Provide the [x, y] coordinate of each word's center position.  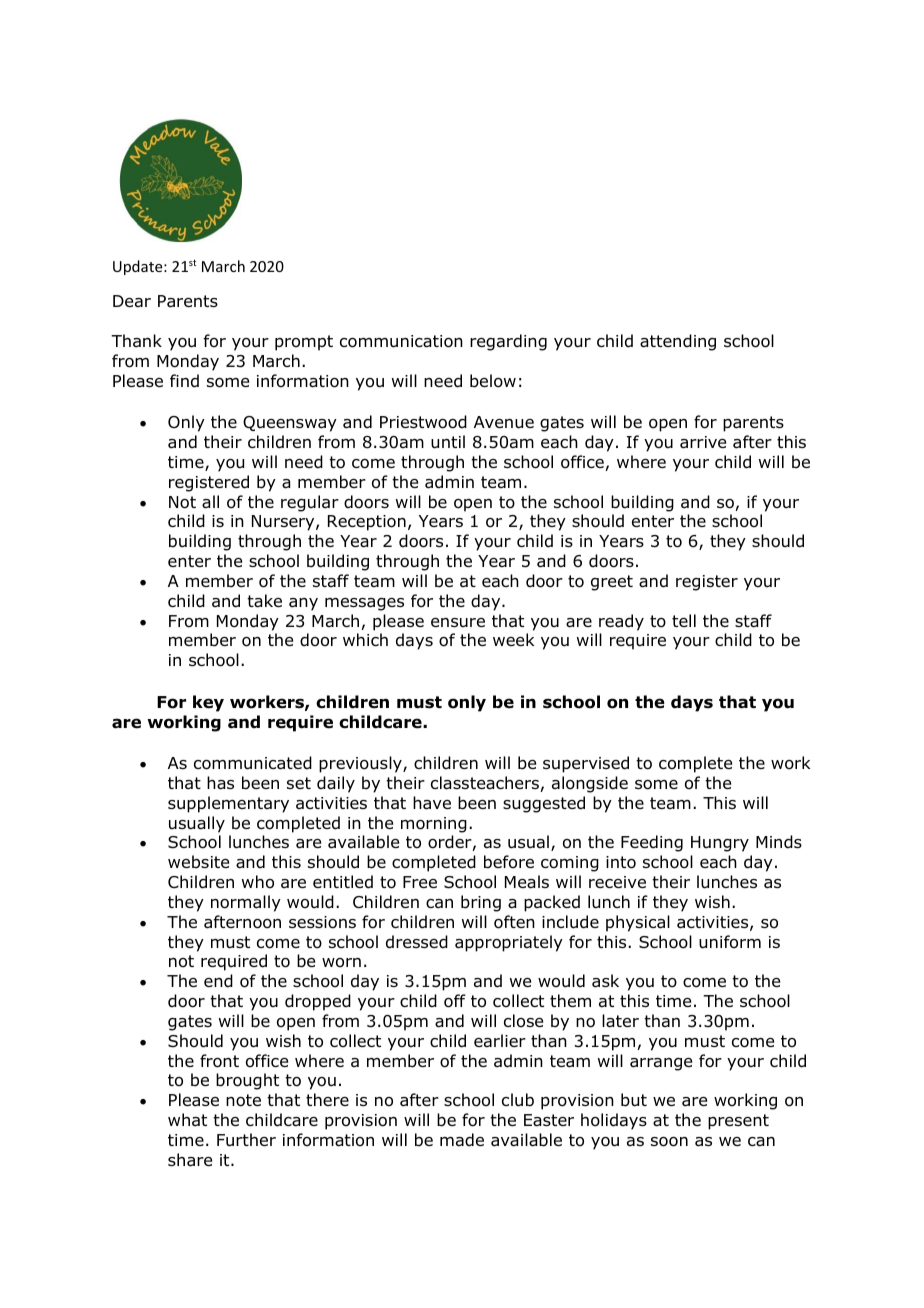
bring [481, 903]
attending [678, 342]
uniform [730, 942]
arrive [703, 442]
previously [361, 764]
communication [401, 341]
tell [684, 620]
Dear [132, 301]
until [448, 442]
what [187, 1120]
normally [246, 903]
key [208, 703]
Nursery [284, 523]
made [462, 1140]
